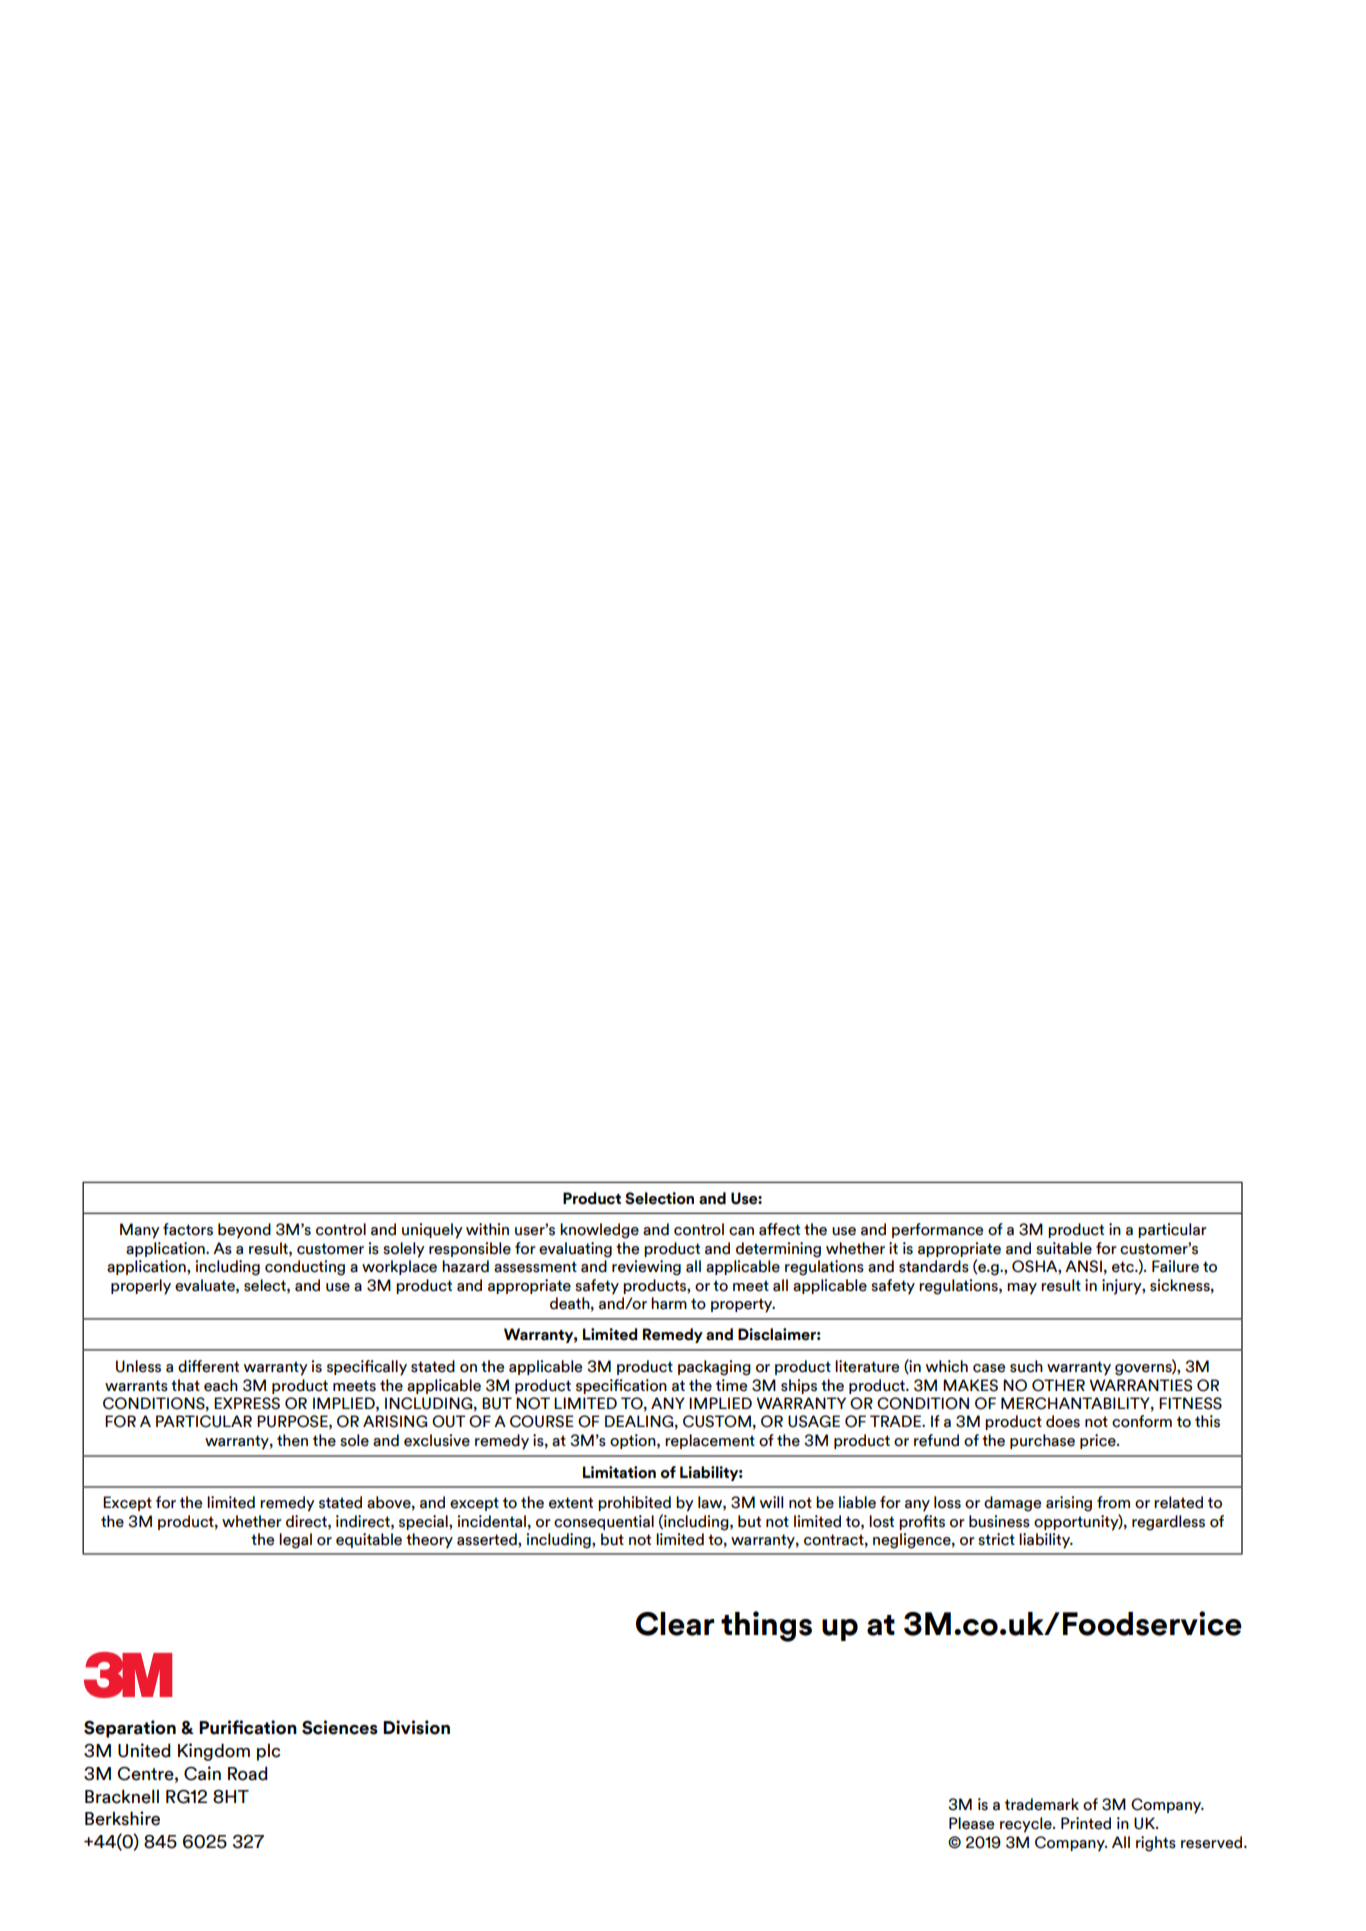 The height and width of the screenshot is (1931, 1366). What do you see at coordinates (122, 1818) in the screenshot?
I see `Berkshire` at bounding box center [122, 1818].
